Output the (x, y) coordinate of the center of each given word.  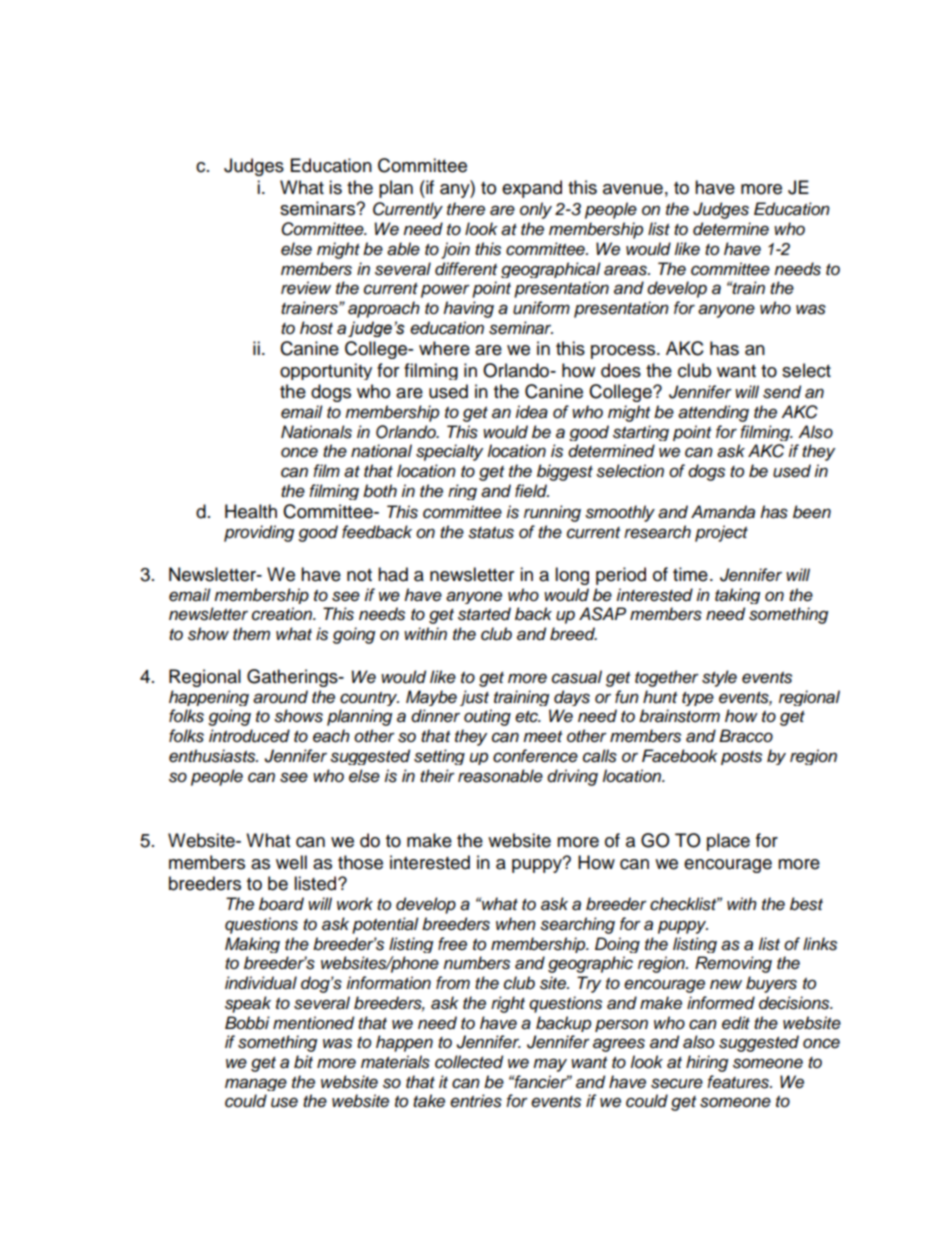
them (251, 633)
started (484, 614)
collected (469, 1062)
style (719, 678)
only (536, 210)
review (306, 288)
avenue (633, 189)
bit (303, 1062)
